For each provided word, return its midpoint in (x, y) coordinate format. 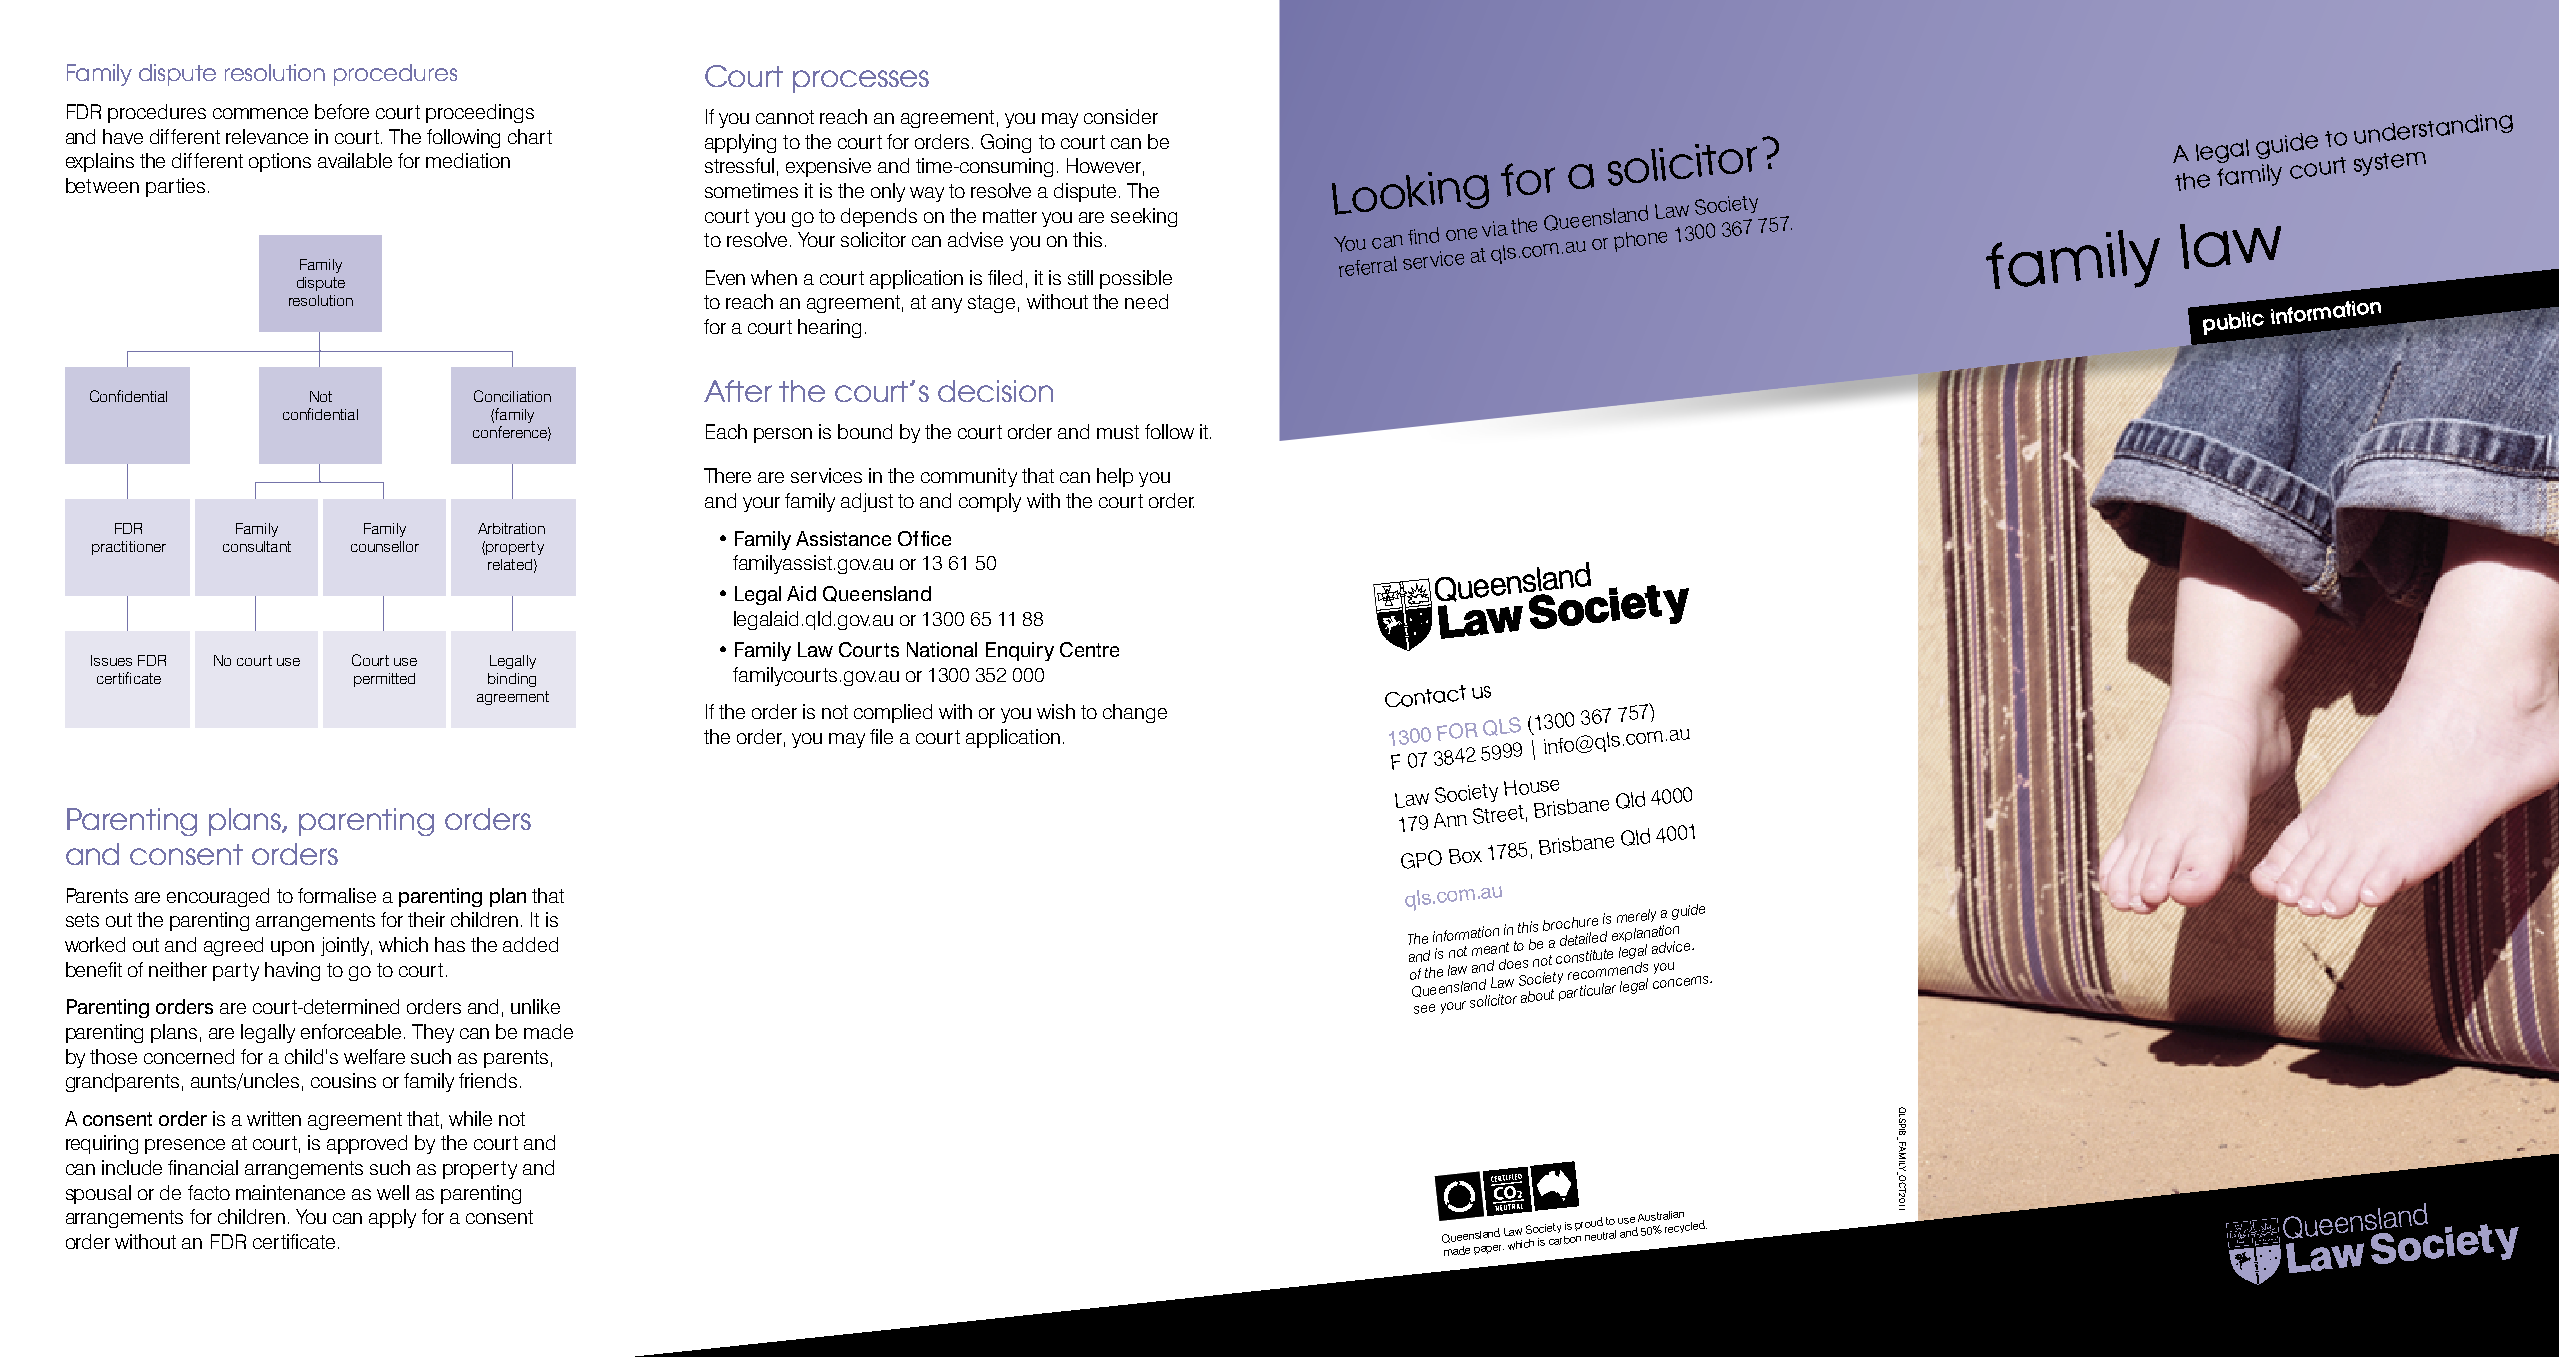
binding (512, 680)
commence (260, 113)
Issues (111, 660)
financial (203, 1167)
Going (1006, 143)
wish (1056, 711)
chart (530, 136)
